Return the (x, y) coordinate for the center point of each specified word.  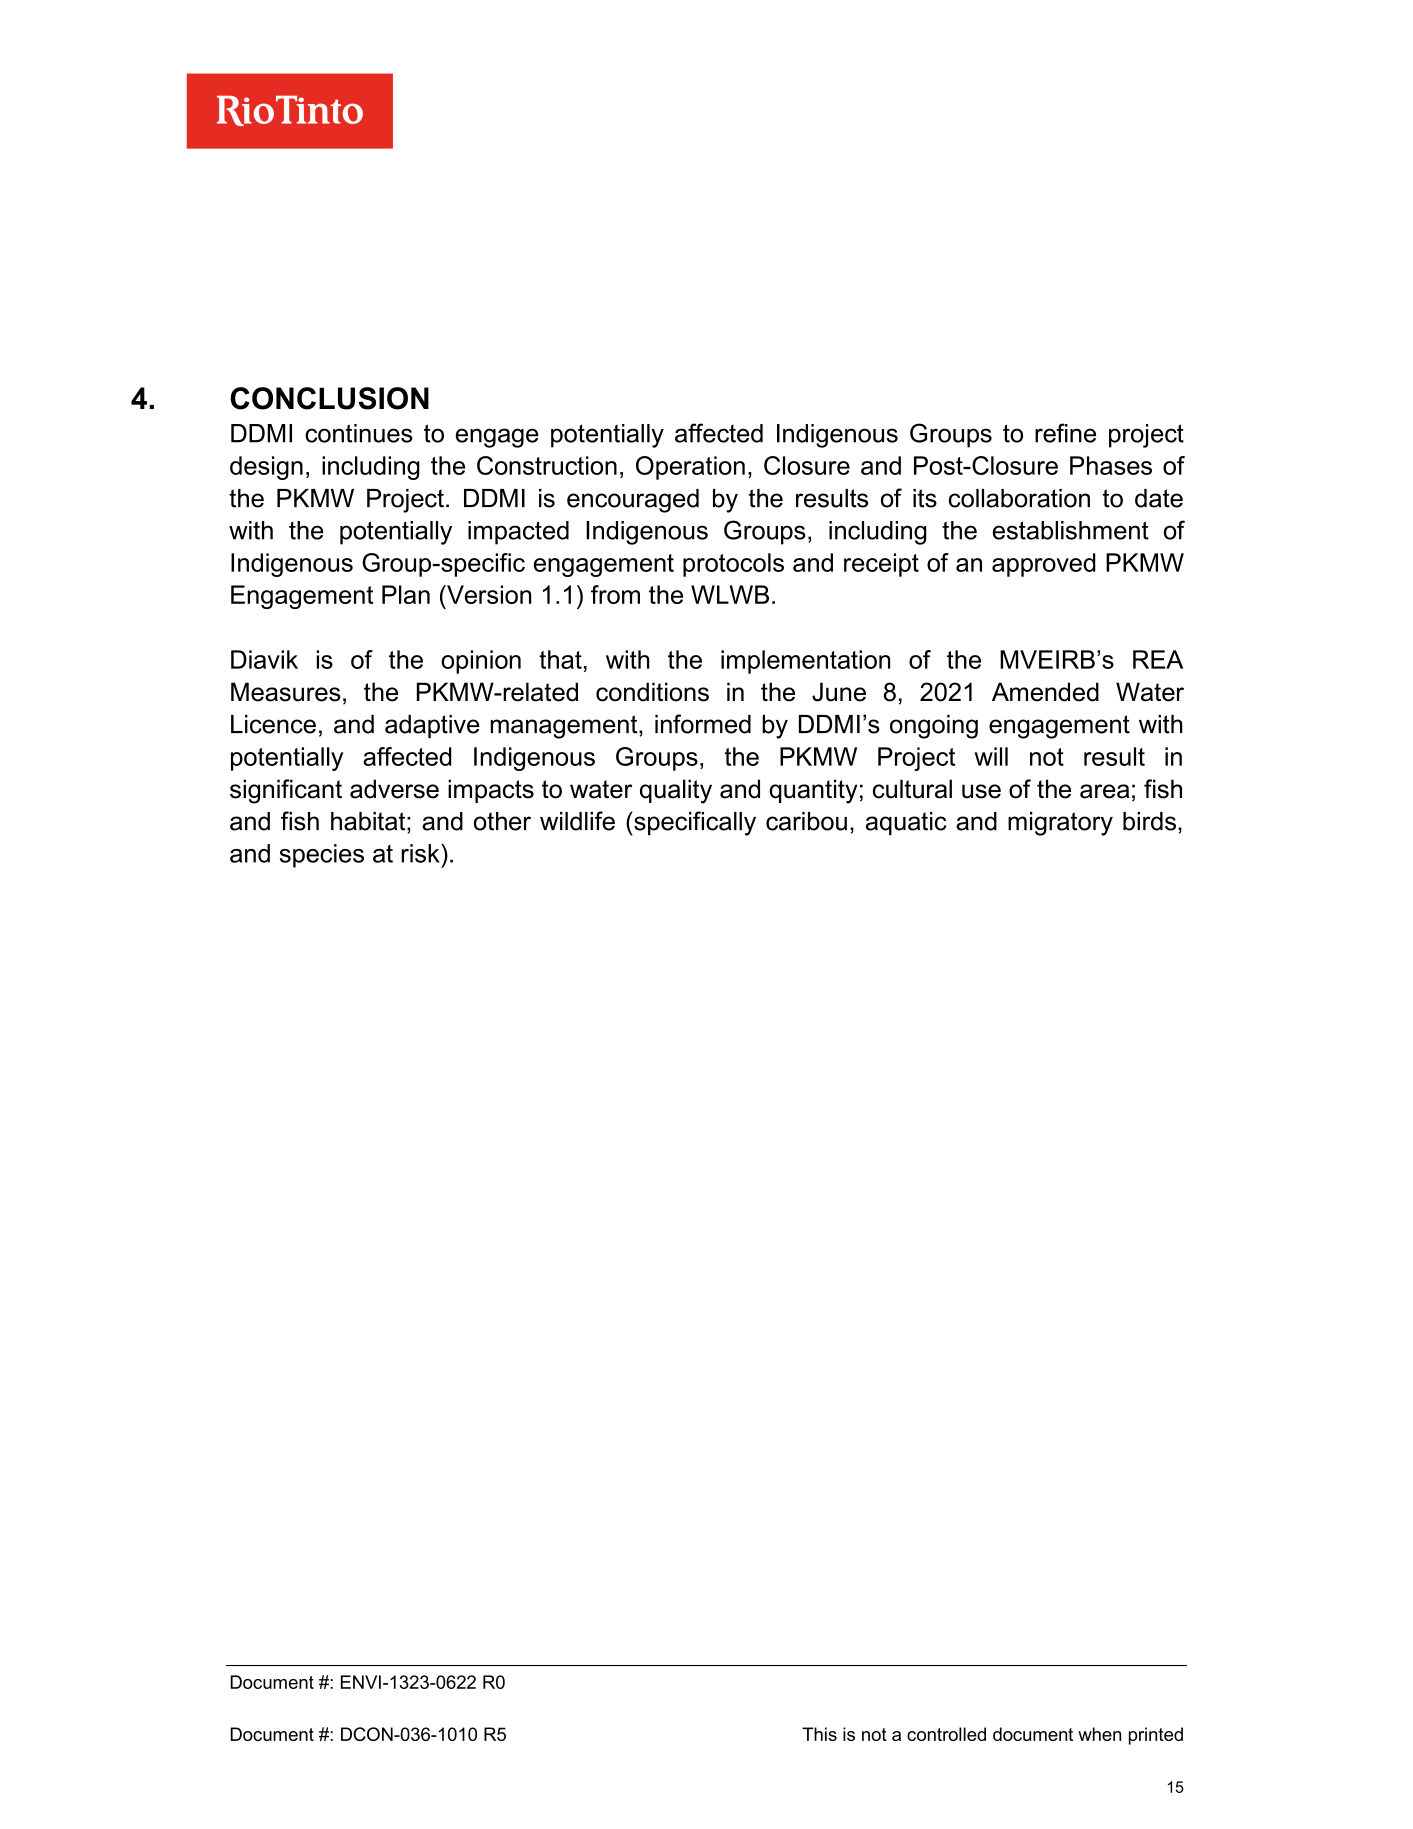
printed (1156, 1736)
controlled (946, 1734)
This (819, 1734)
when (1099, 1734)
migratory (1060, 824)
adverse (394, 789)
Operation (690, 468)
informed (703, 724)
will (991, 756)
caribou (806, 821)
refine (1065, 433)
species (322, 856)
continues (359, 433)
